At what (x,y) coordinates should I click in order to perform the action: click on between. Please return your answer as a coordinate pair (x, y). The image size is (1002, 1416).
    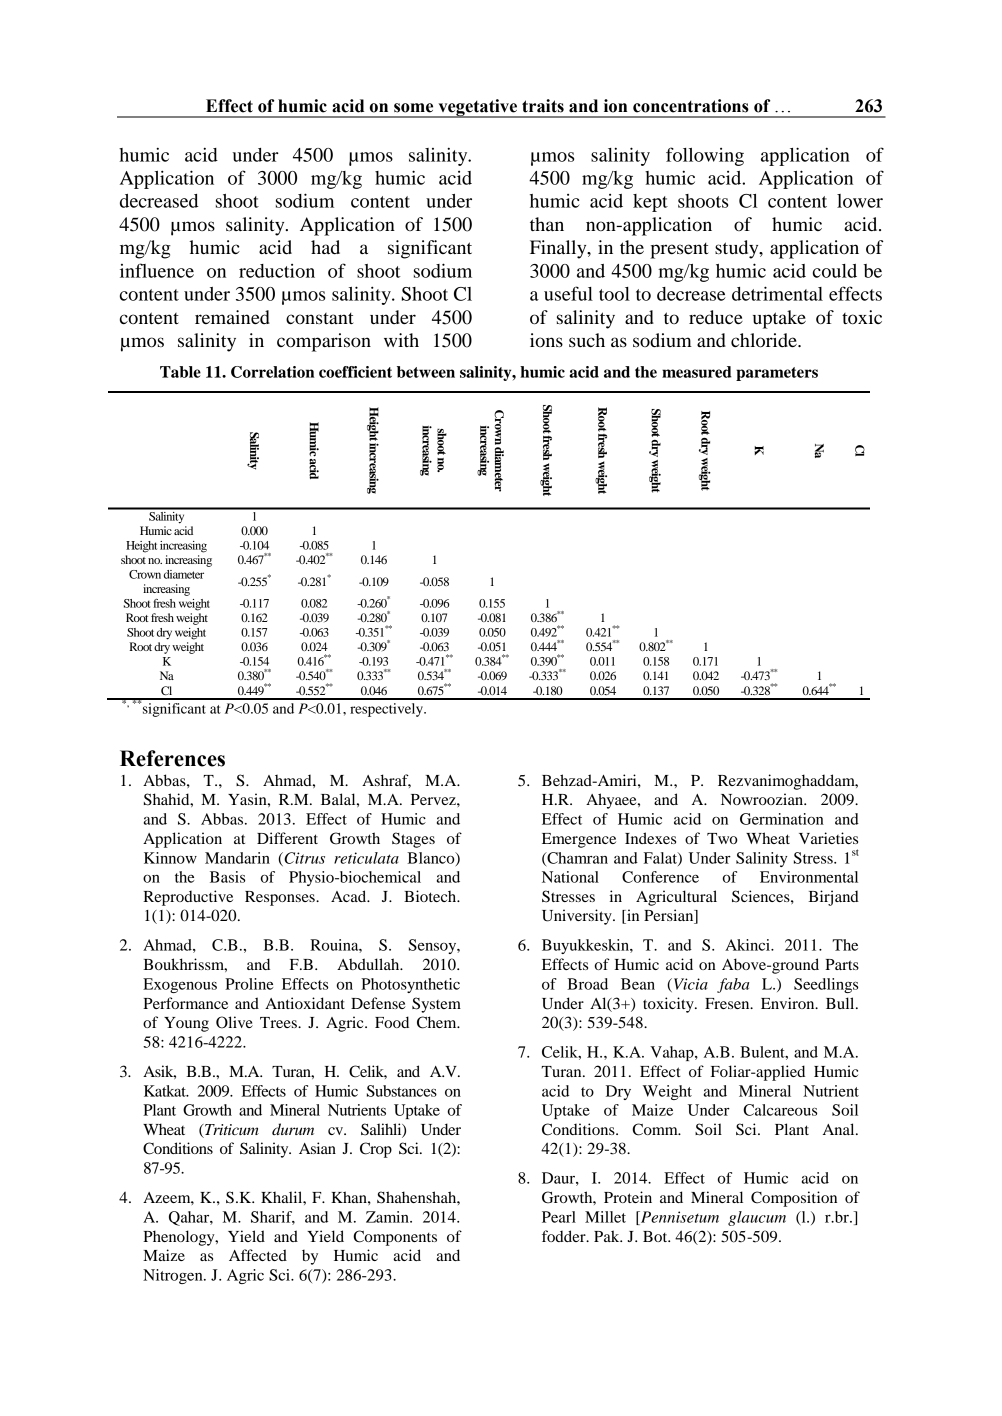
    Looking at the image, I should click on (426, 372).
